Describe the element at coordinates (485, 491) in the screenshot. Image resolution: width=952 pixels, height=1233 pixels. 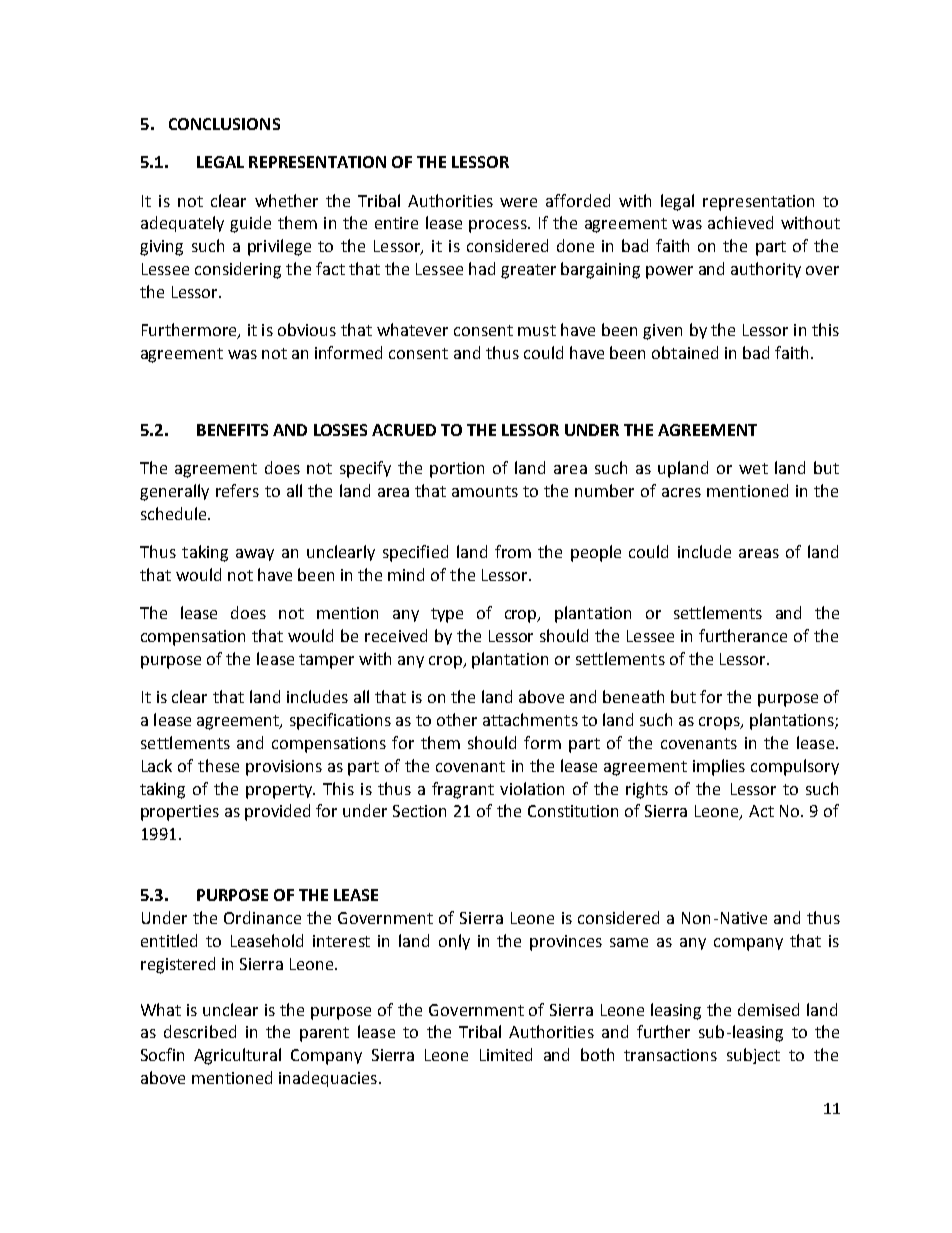
I see `amounts` at that location.
